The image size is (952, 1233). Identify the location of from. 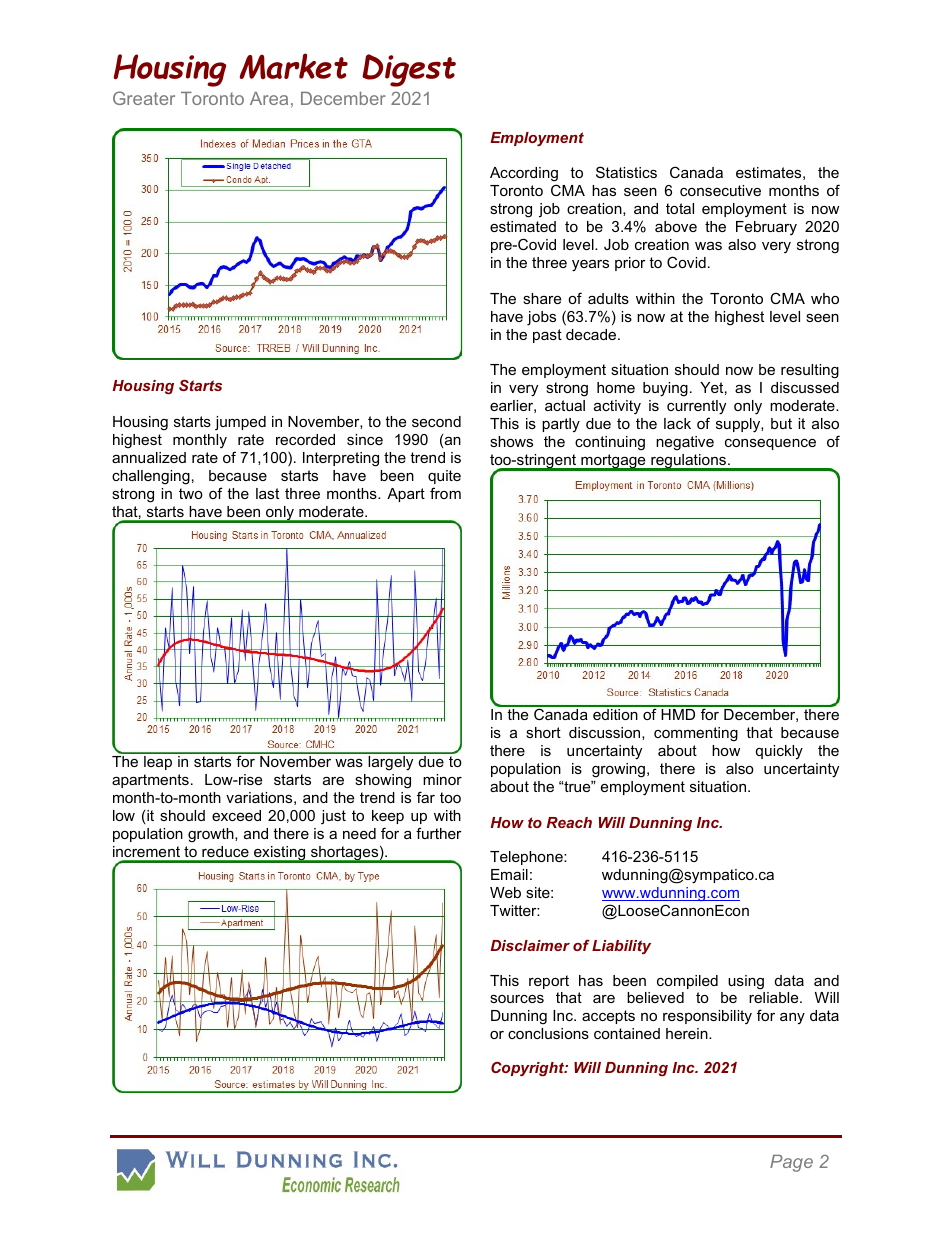
(445, 493).
